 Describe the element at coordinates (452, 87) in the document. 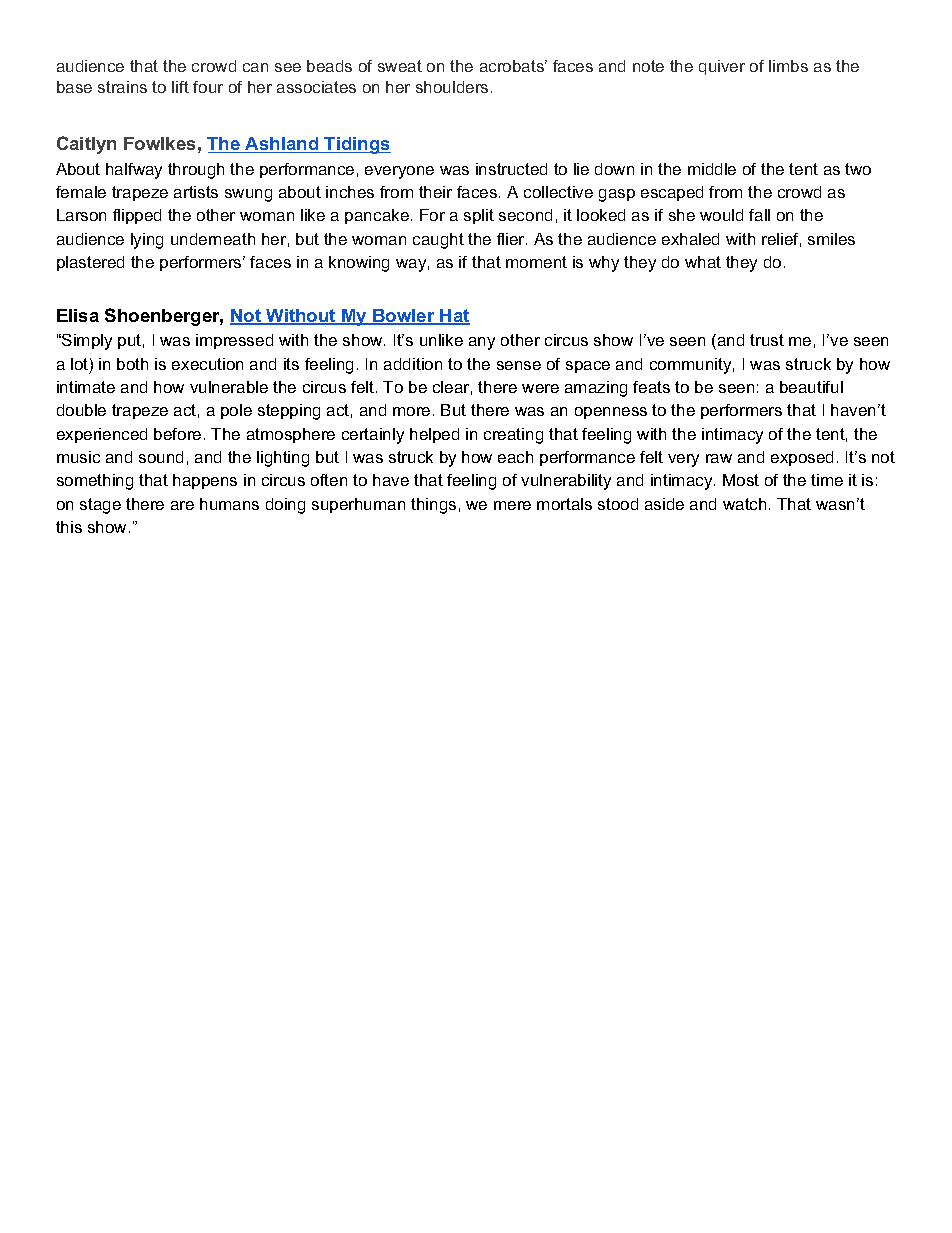

I see `shoulders` at that location.
